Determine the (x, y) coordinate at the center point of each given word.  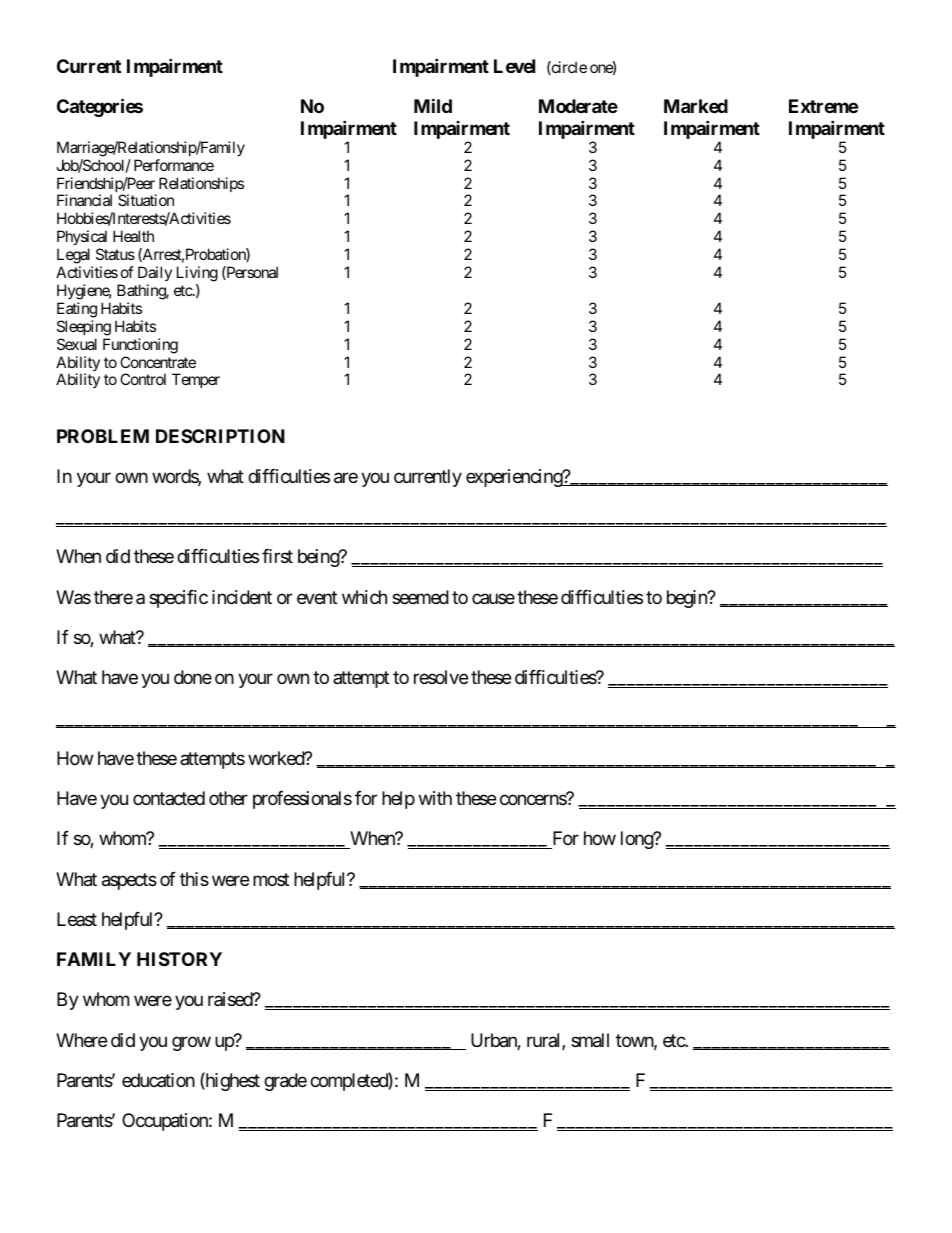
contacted (169, 798)
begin (688, 599)
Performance (174, 165)
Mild (433, 105)
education (158, 1080)
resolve (441, 677)
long (638, 840)
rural (545, 1041)
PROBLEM (103, 436)
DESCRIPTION (220, 436)
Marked (696, 106)
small (590, 1040)
